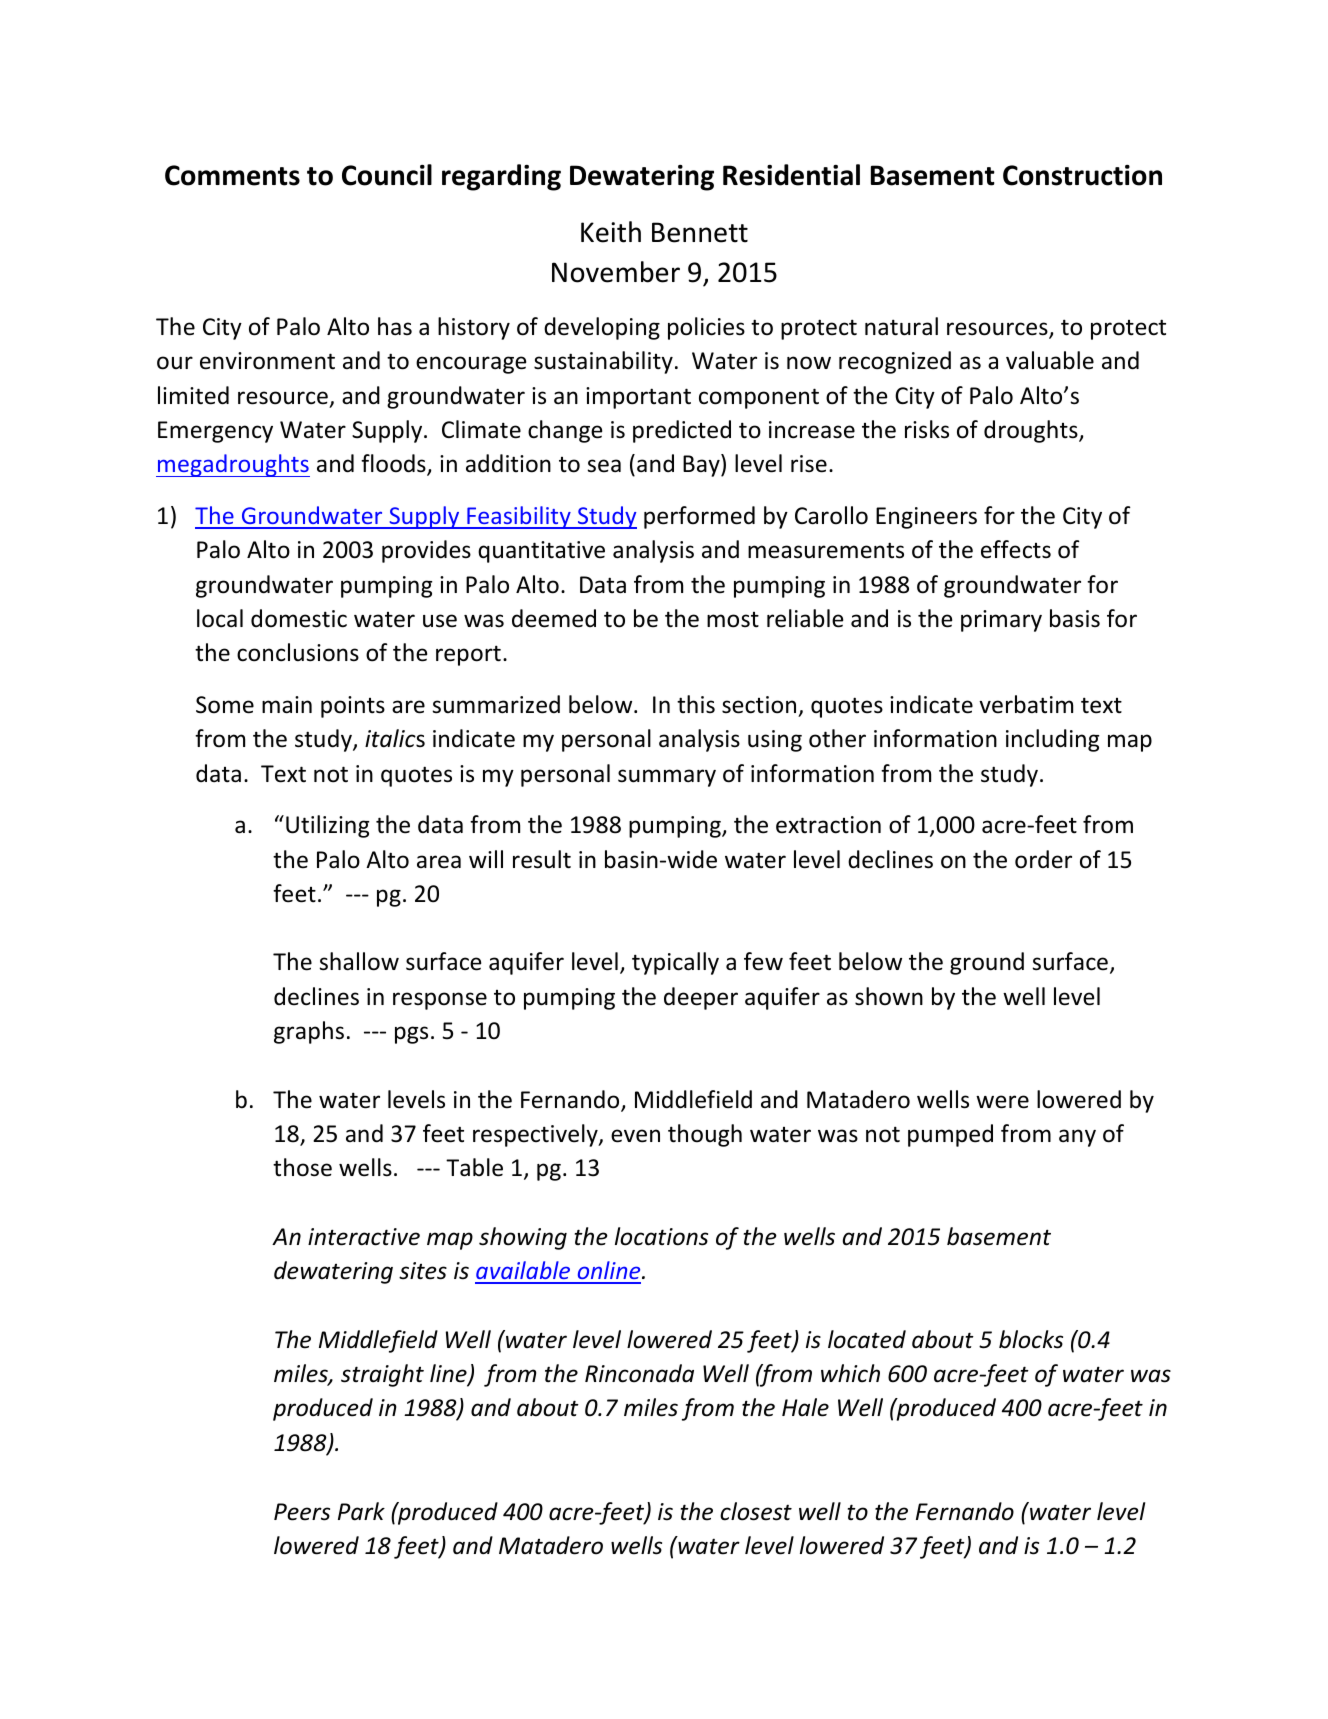 Image resolution: width=1328 pixels, height=1719 pixels. I want to click on summary, so click(667, 778).
